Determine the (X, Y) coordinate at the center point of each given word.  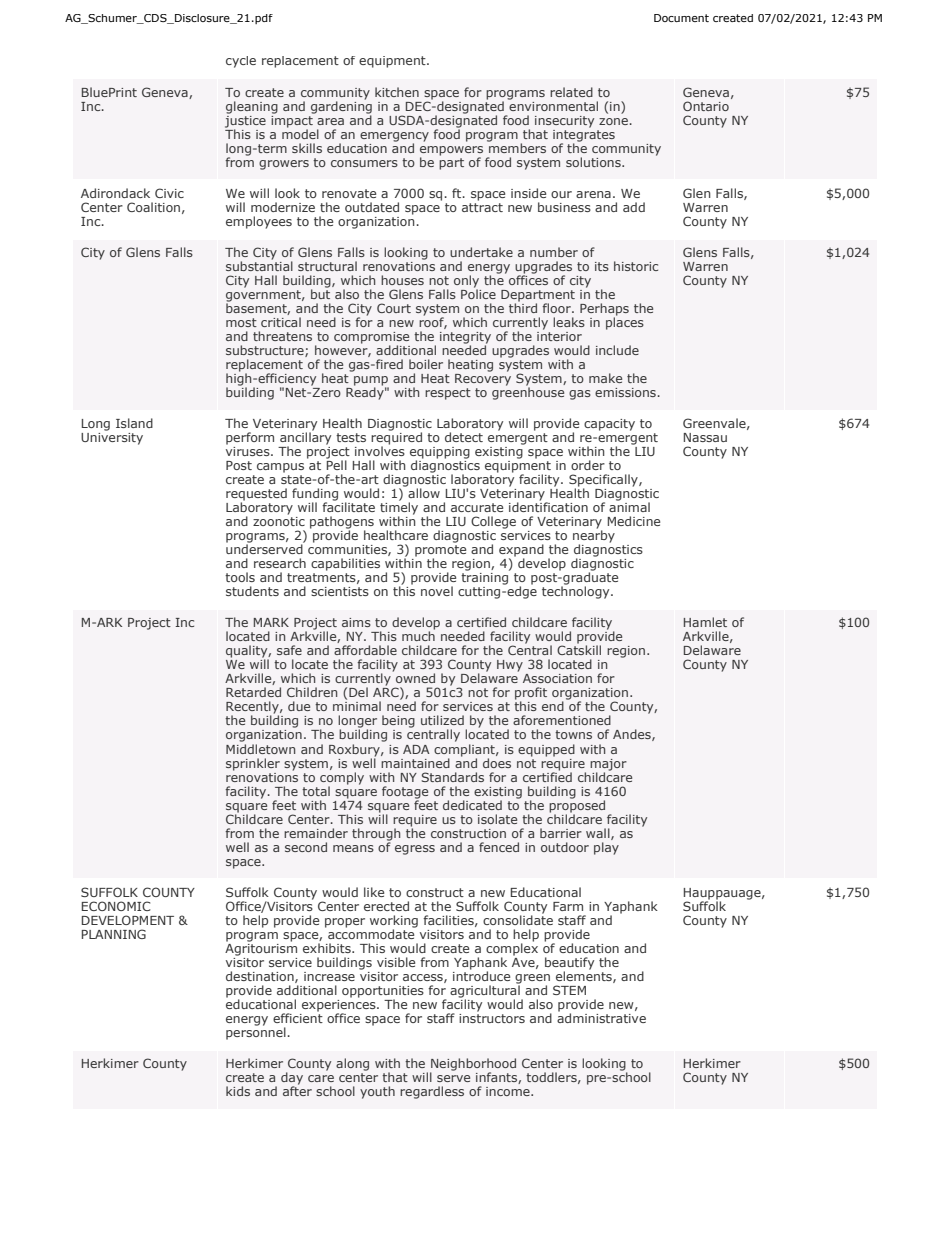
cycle (241, 62)
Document (681, 18)
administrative (601, 1017)
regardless (432, 1092)
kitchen (397, 92)
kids (238, 1091)
